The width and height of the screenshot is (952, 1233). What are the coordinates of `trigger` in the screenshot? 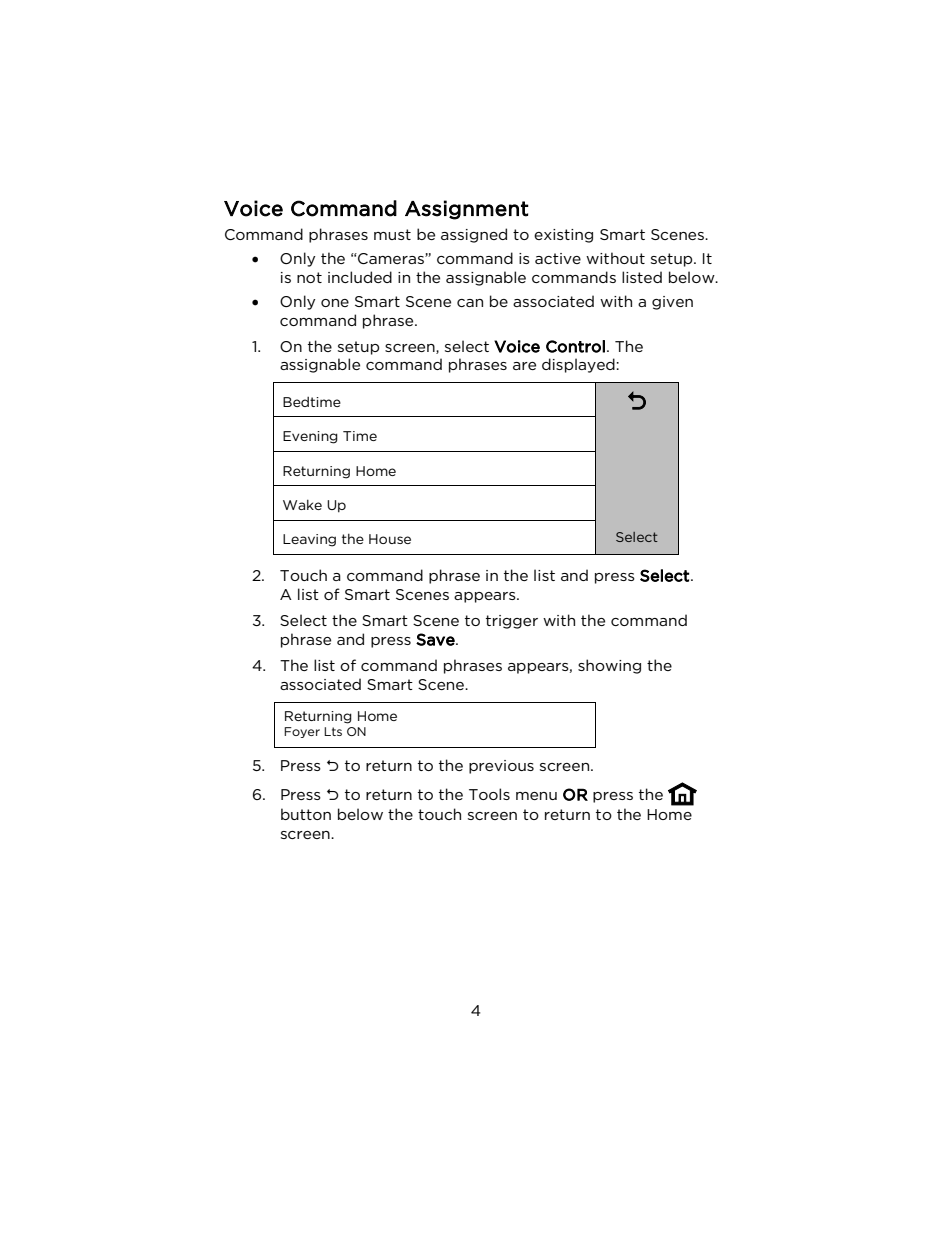 It's located at (512, 622).
